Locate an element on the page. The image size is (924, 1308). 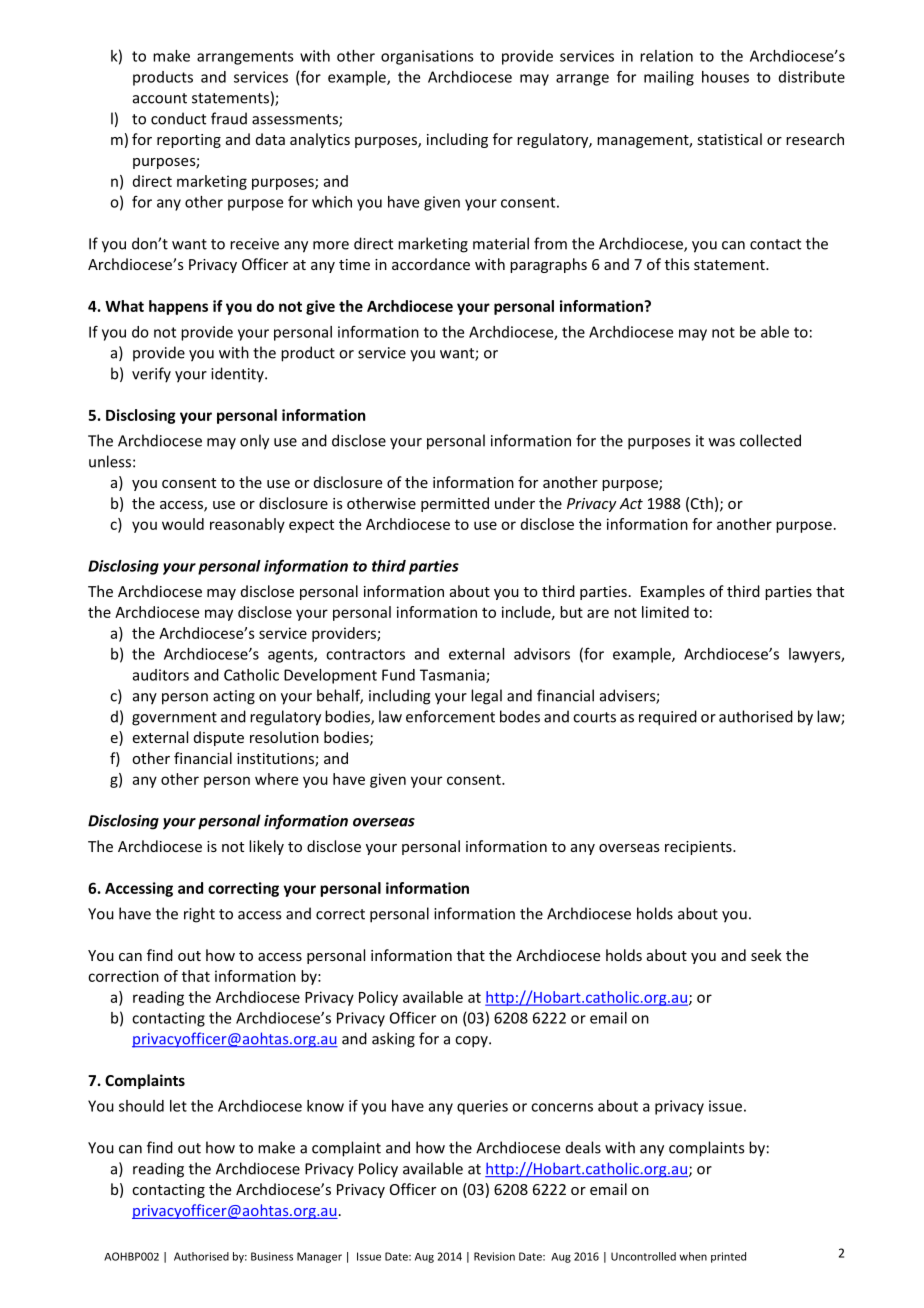
limited is located at coordinates (665, 612).
